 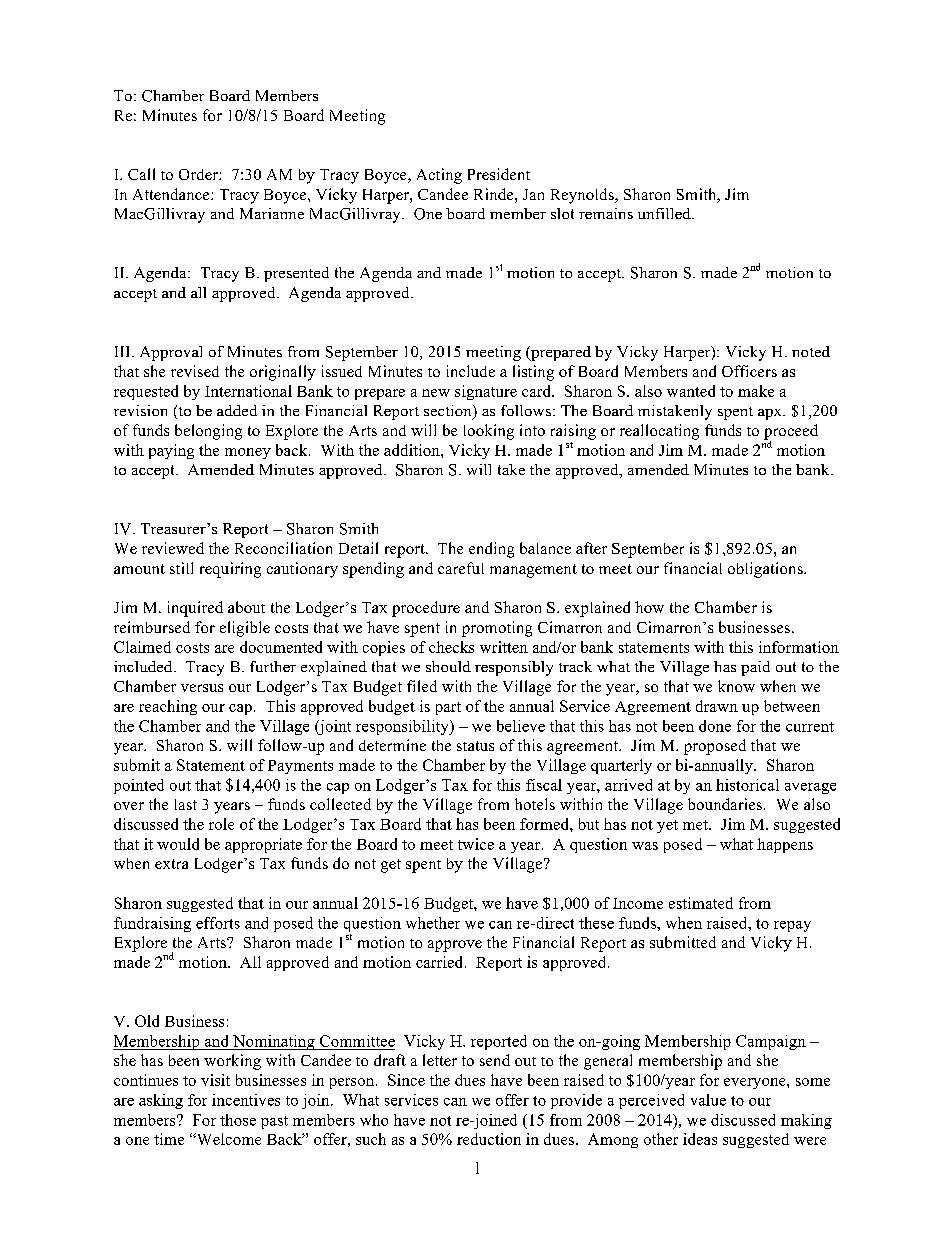 I want to click on paid, so click(x=755, y=668).
